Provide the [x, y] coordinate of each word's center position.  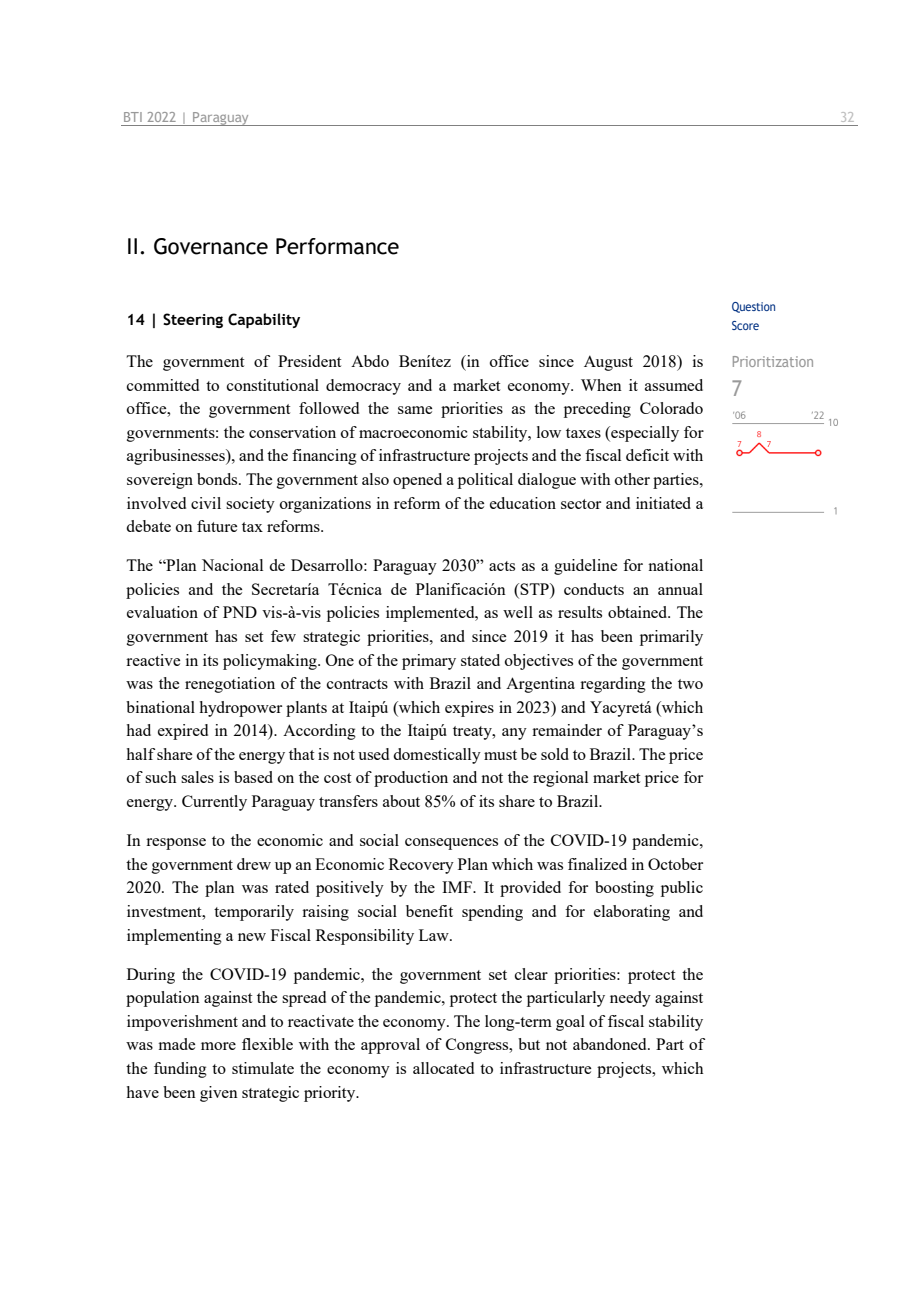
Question [753, 307]
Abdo [370, 361]
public [682, 889]
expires [469, 709]
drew [254, 864]
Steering [193, 320]
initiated [663, 503]
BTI [133, 117]
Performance [337, 246]
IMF [458, 887]
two [690, 684]
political [485, 481]
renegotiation [230, 685]
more [218, 1046]
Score [745, 325]
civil [206, 503]
